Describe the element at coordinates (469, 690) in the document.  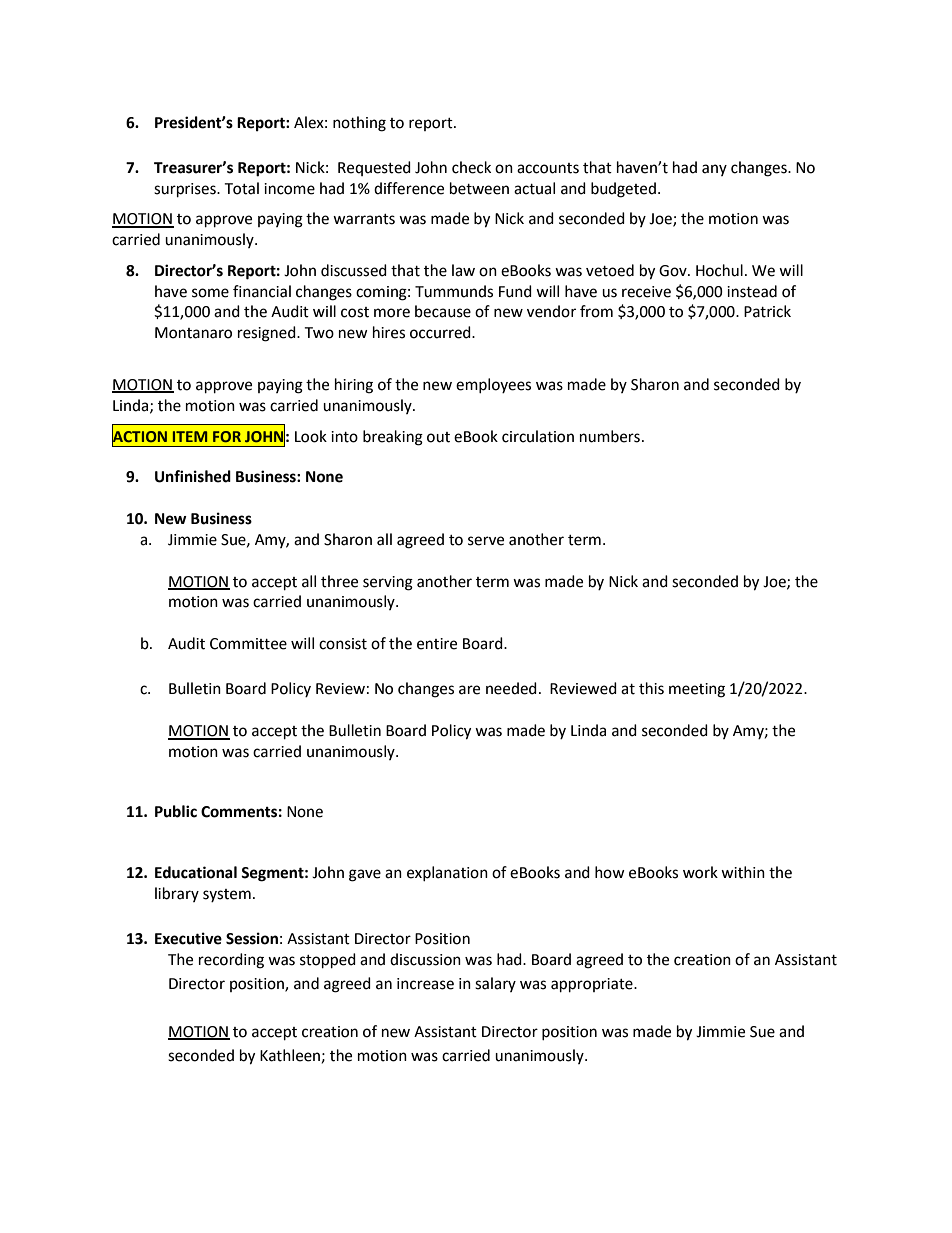
I see `are` at that location.
